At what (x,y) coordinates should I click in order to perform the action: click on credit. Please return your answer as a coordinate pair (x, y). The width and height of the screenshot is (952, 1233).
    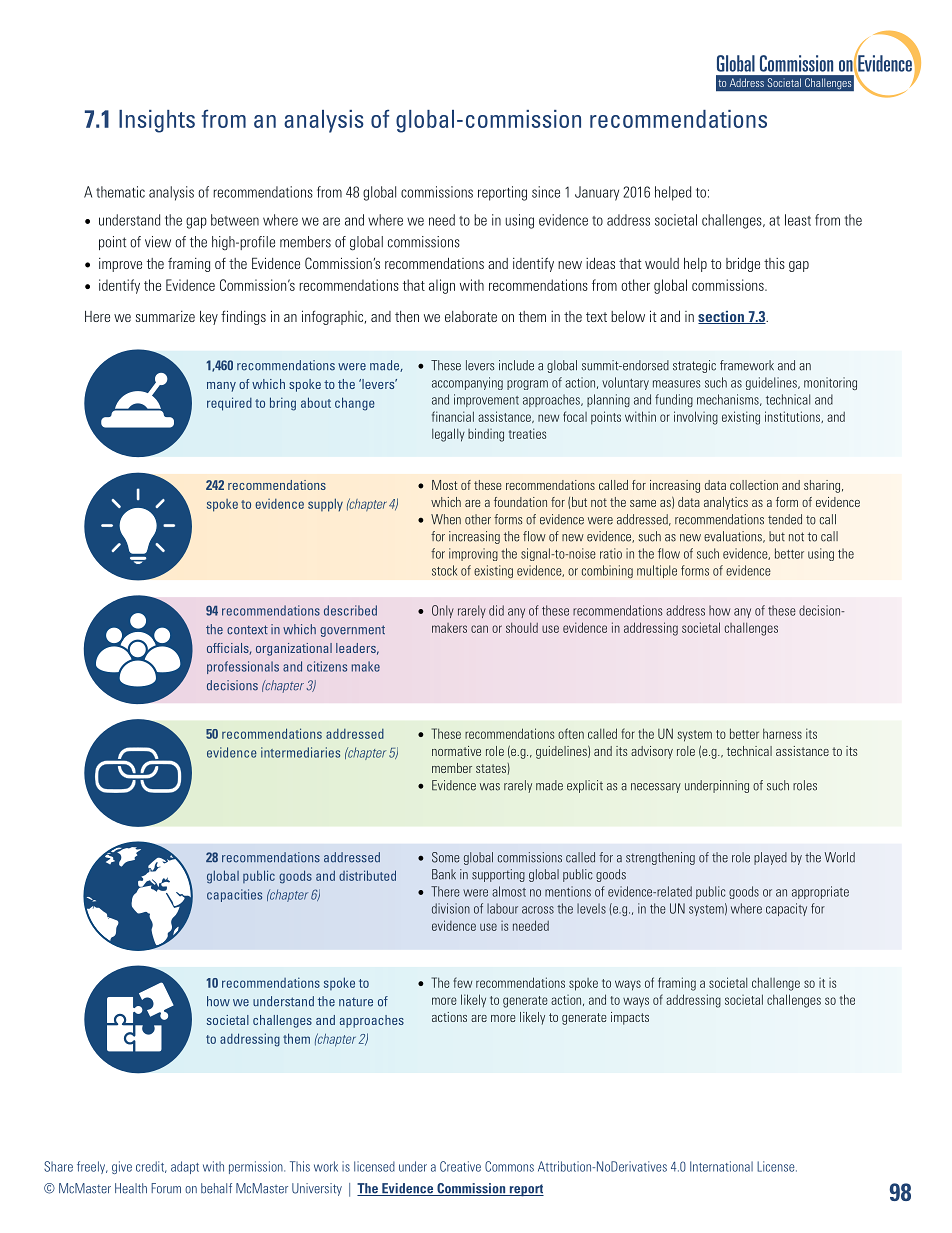
    Looking at the image, I should click on (151, 1167).
